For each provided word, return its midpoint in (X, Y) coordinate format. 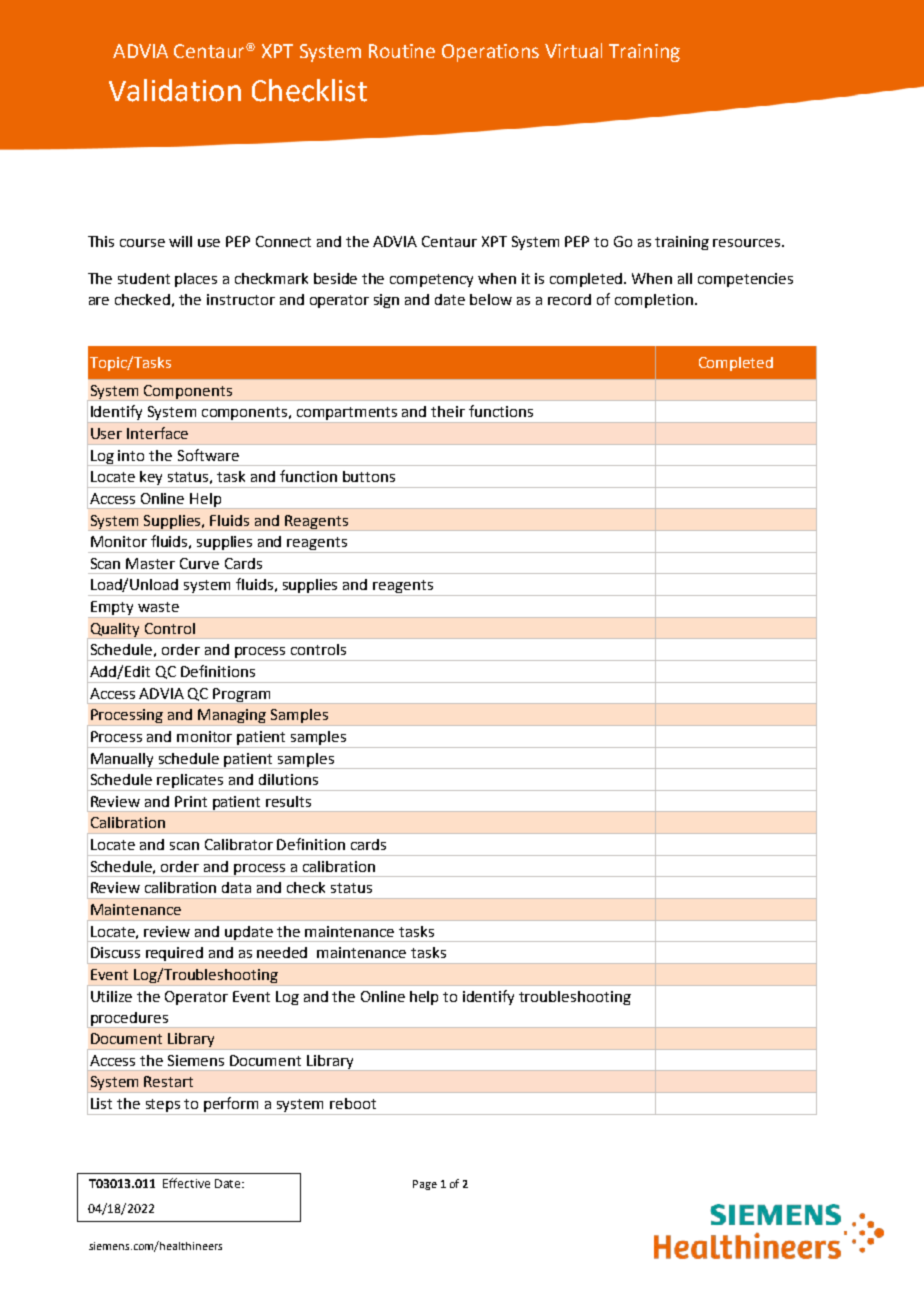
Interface (157, 433)
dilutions (288, 779)
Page (425, 1185)
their (448, 411)
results (288, 801)
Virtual (573, 50)
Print (191, 801)
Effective (186, 1183)
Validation (175, 90)
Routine (402, 51)
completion (654, 301)
